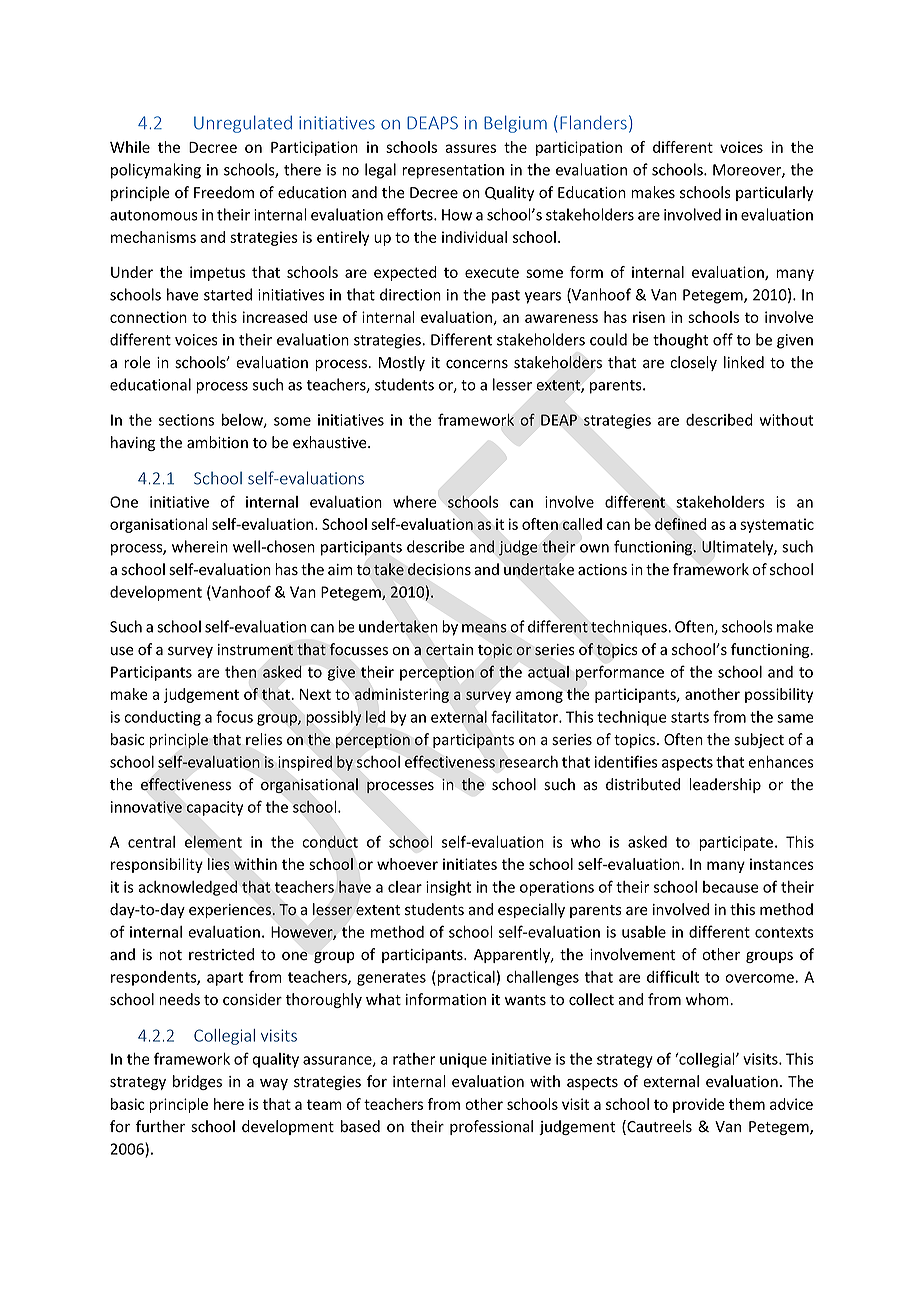 This screenshot has height=1308, width=924. What do you see at coordinates (197, 1082) in the screenshot?
I see `bridges` at bounding box center [197, 1082].
